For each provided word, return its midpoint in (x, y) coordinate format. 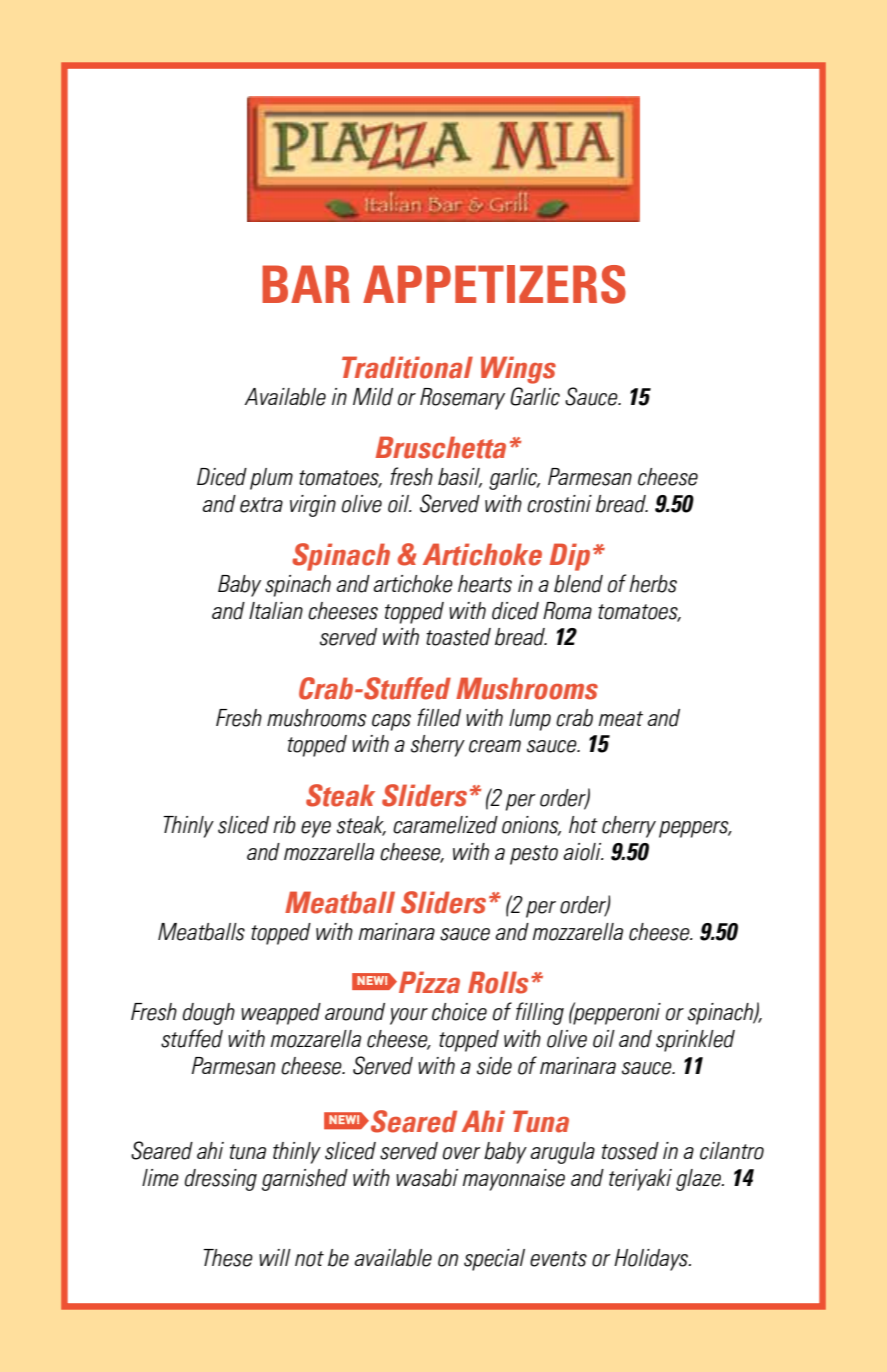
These (228, 1258)
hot (583, 825)
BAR (306, 284)
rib (284, 825)
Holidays (652, 1260)
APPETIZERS (494, 284)
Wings (518, 370)
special (494, 1260)
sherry (438, 746)
